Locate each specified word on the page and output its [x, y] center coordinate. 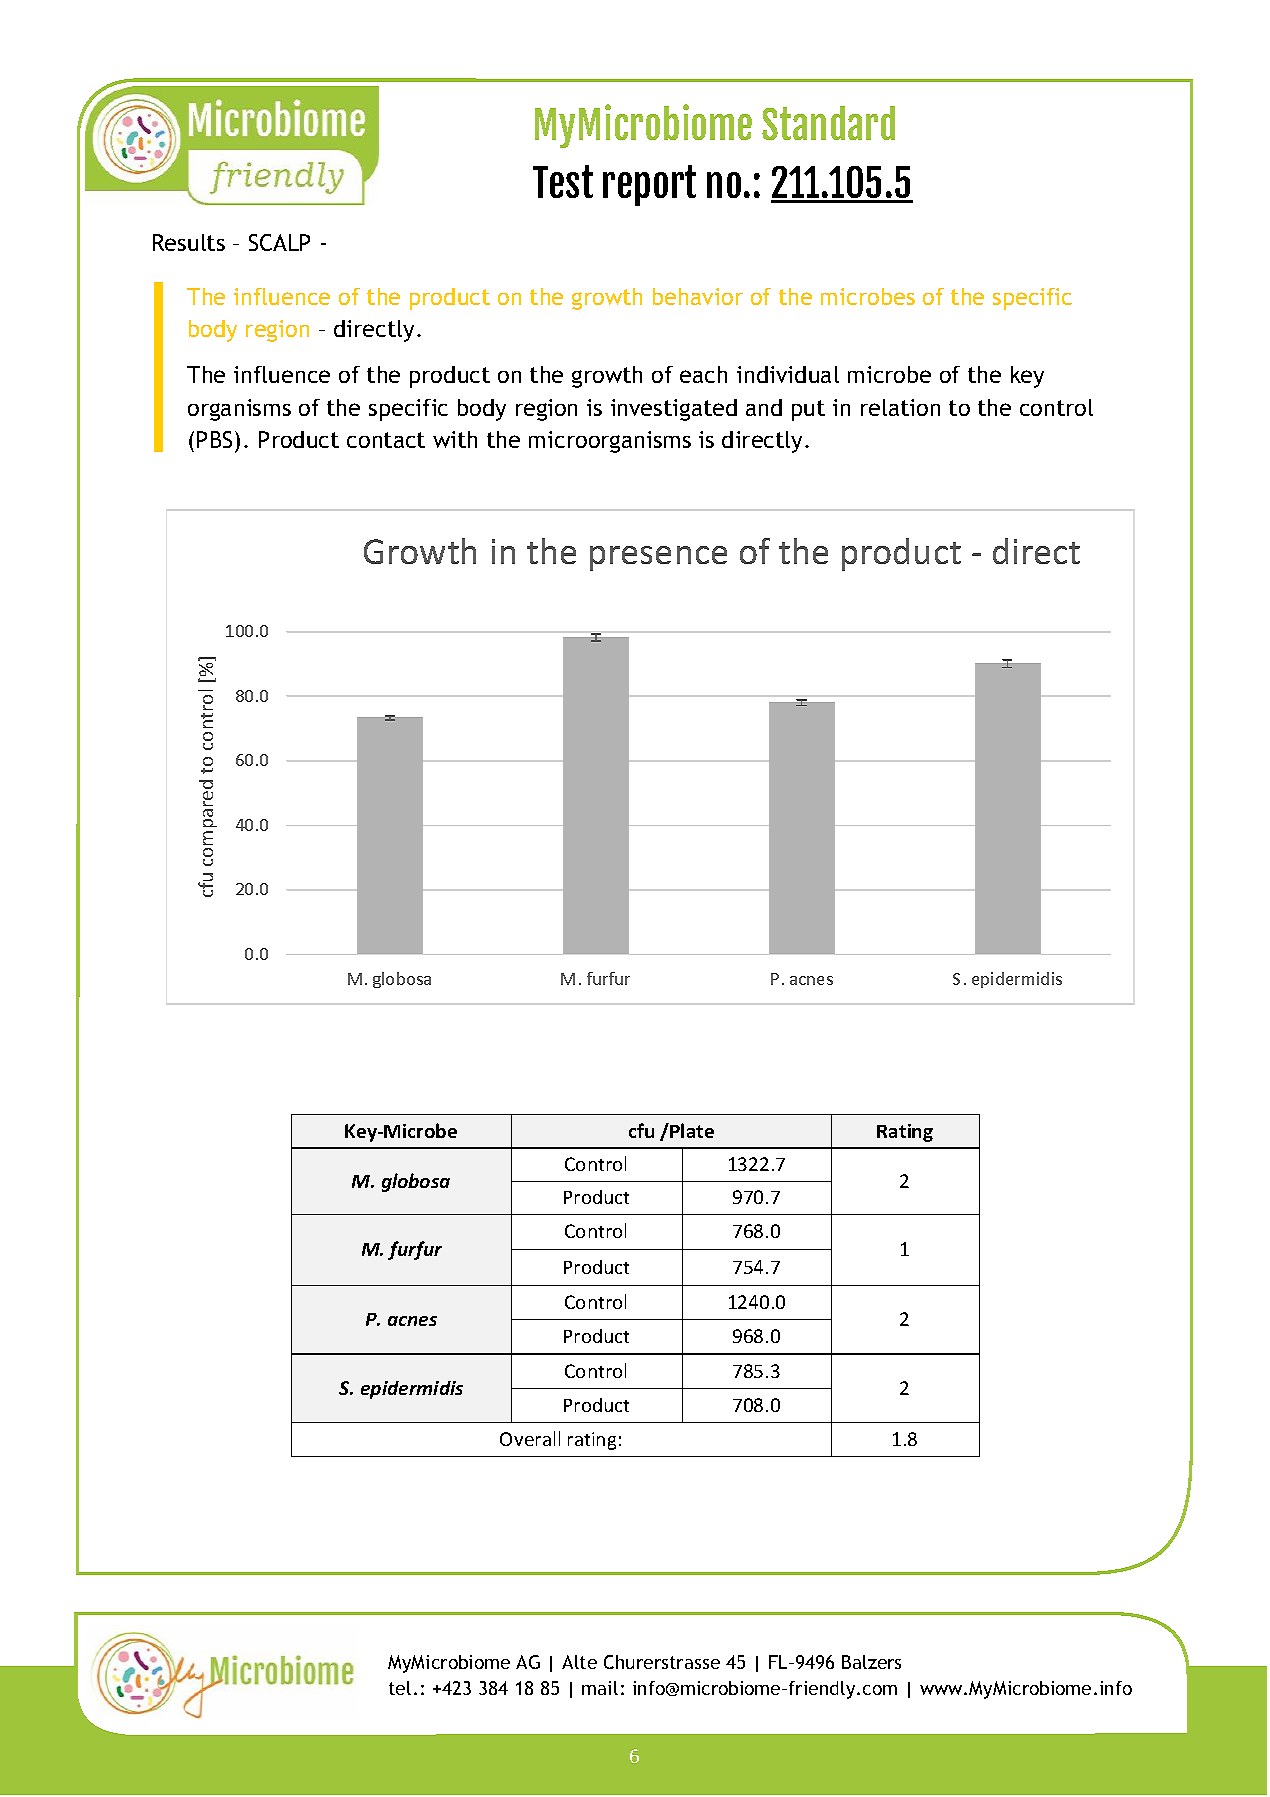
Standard [828, 123]
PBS [214, 439]
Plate [692, 1130]
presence [658, 558]
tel [400, 1688]
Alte [579, 1662]
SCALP [279, 242]
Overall [530, 1438]
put [808, 410]
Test [563, 181]
